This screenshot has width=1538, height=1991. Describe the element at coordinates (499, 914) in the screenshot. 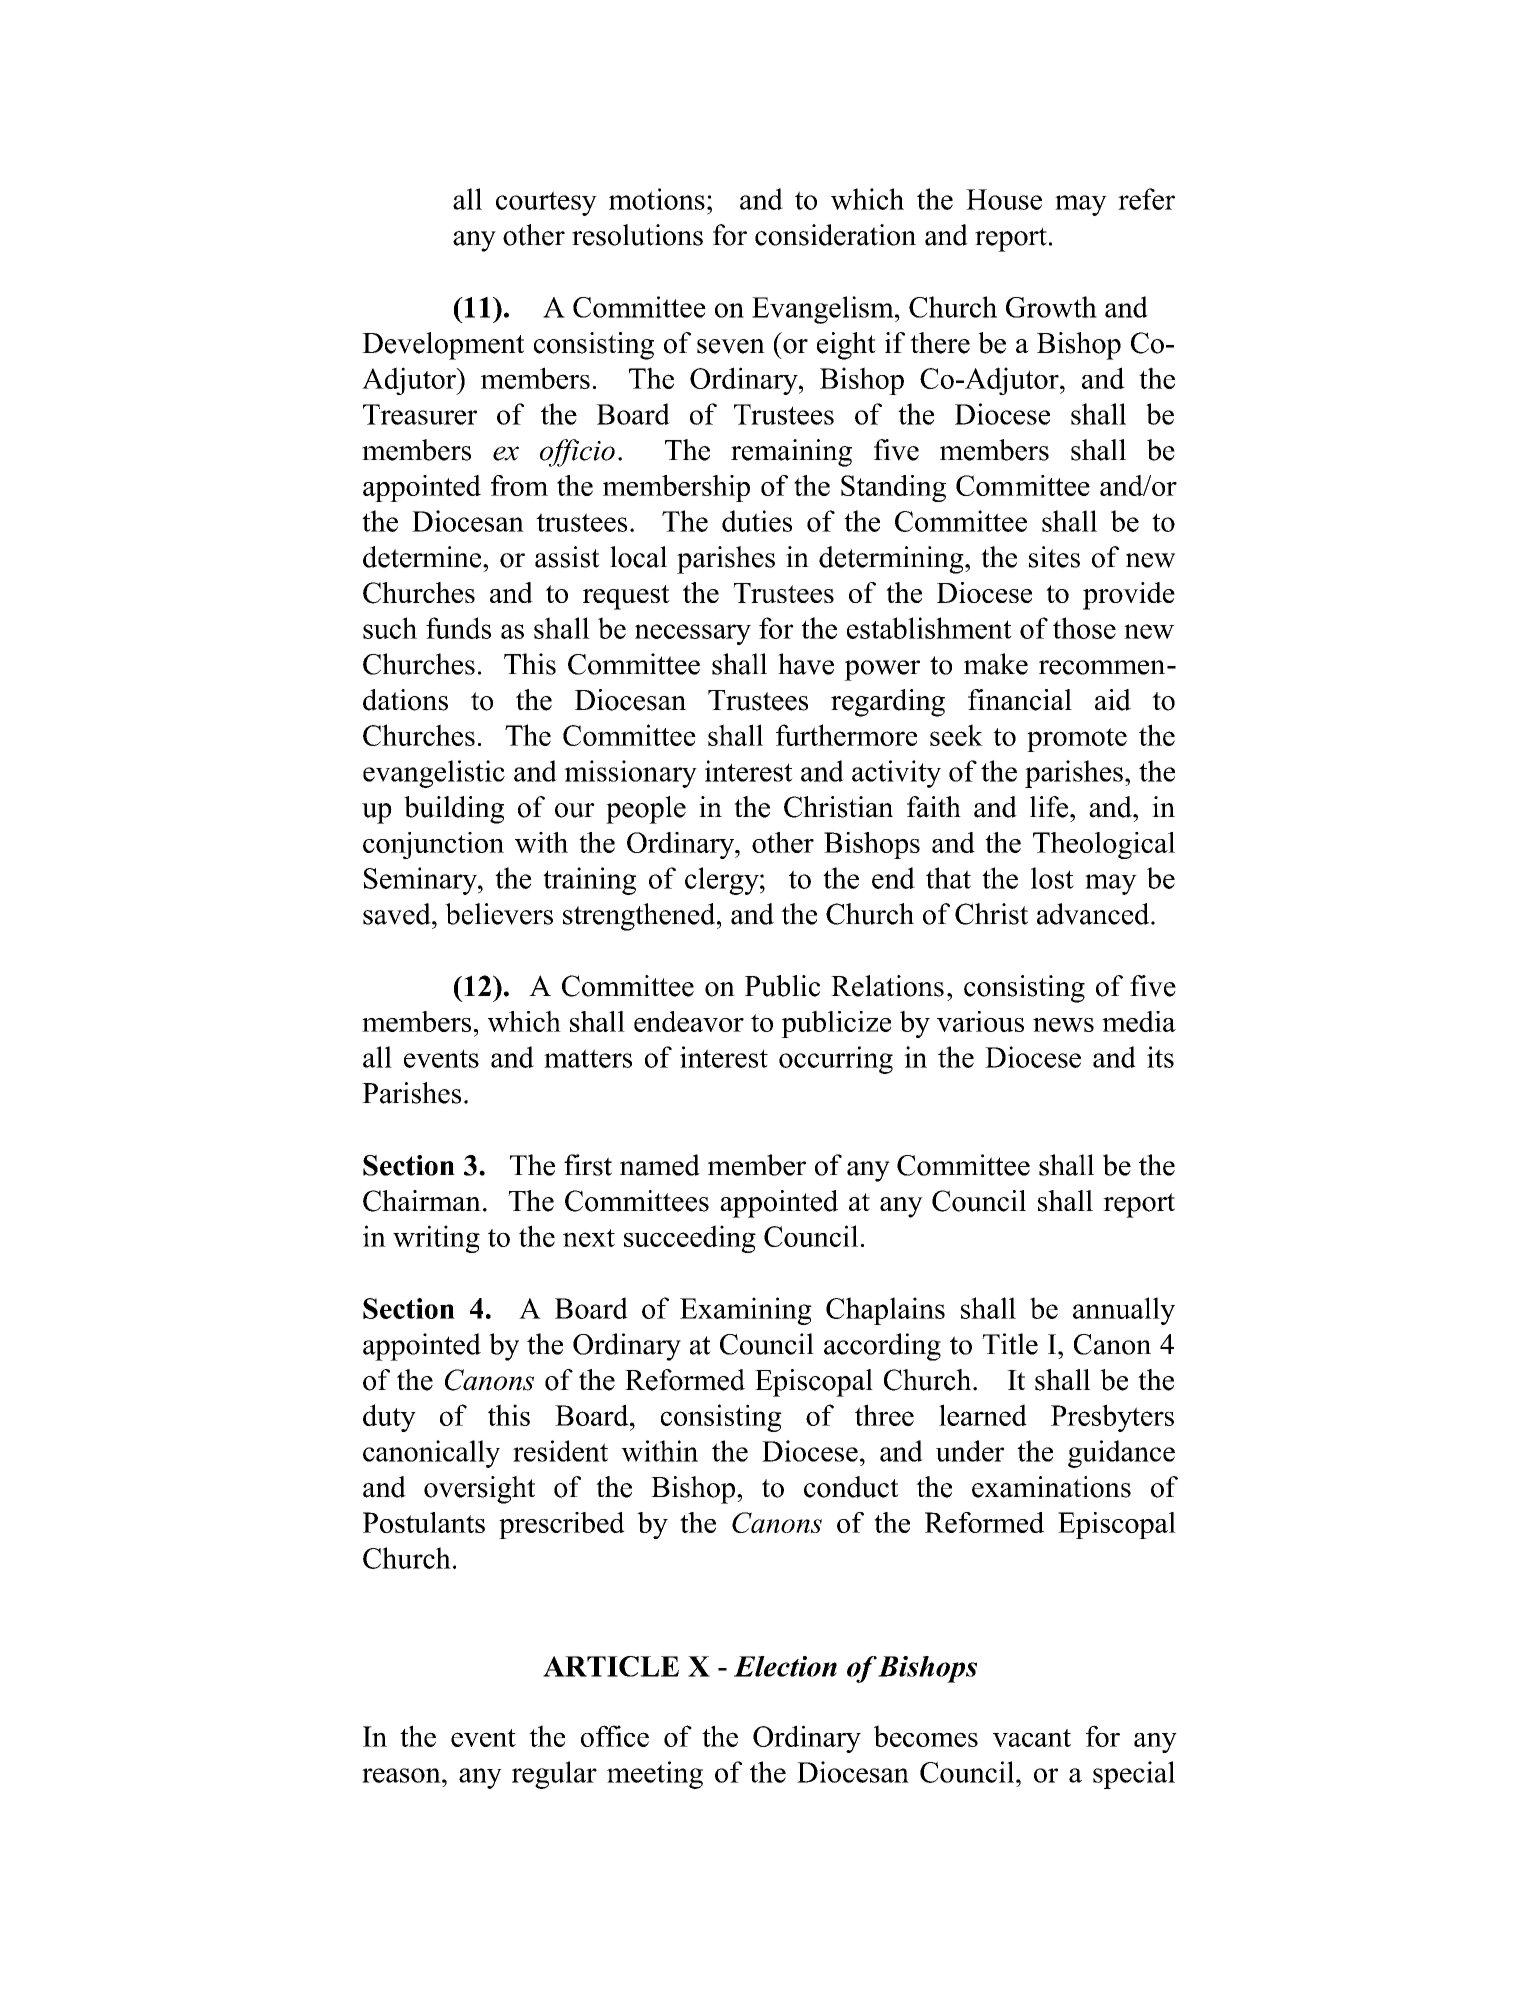

I see `believers` at that location.
